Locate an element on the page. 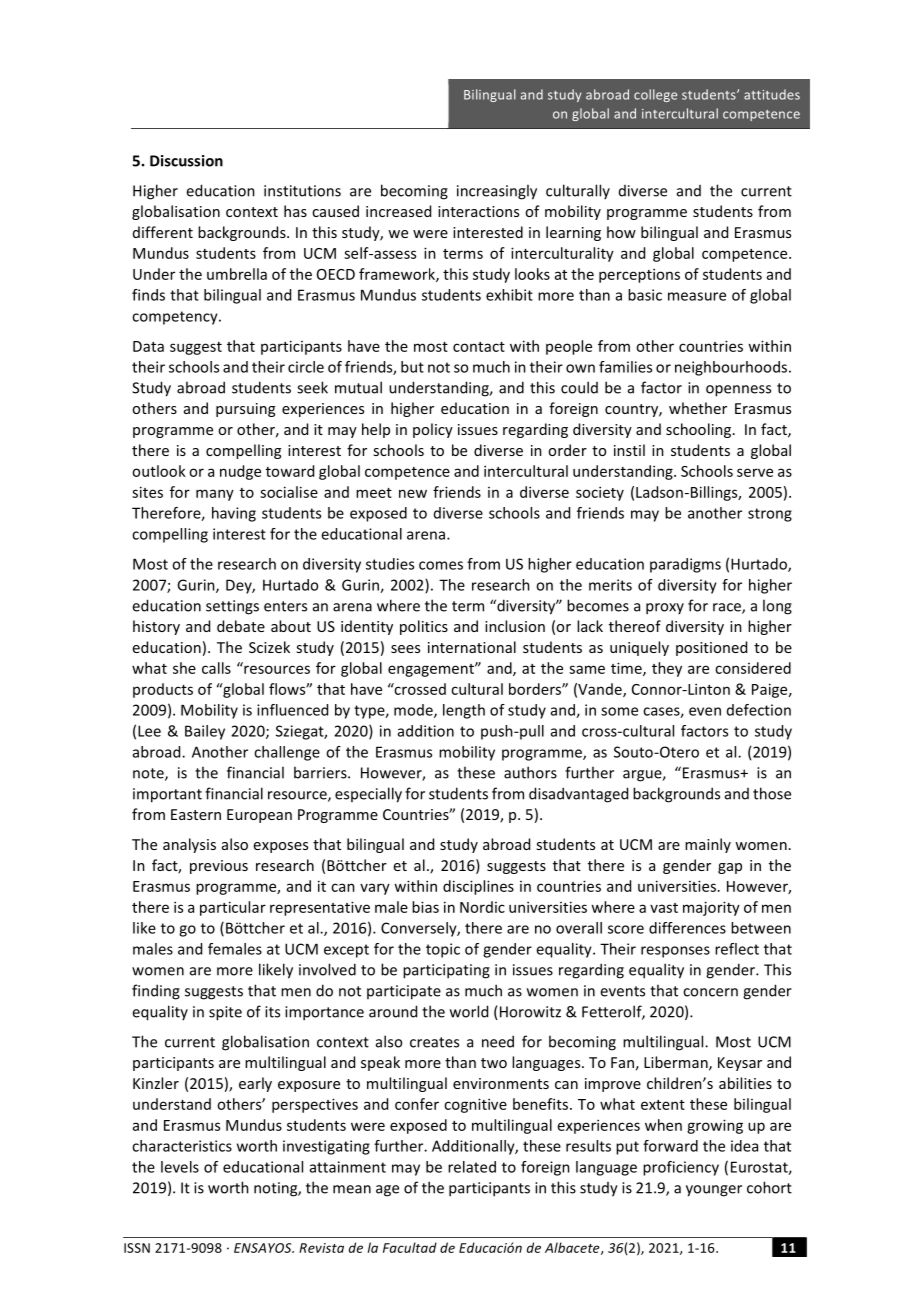 The height and width of the image is (1308, 924). related is located at coordinates (472, 1167).
